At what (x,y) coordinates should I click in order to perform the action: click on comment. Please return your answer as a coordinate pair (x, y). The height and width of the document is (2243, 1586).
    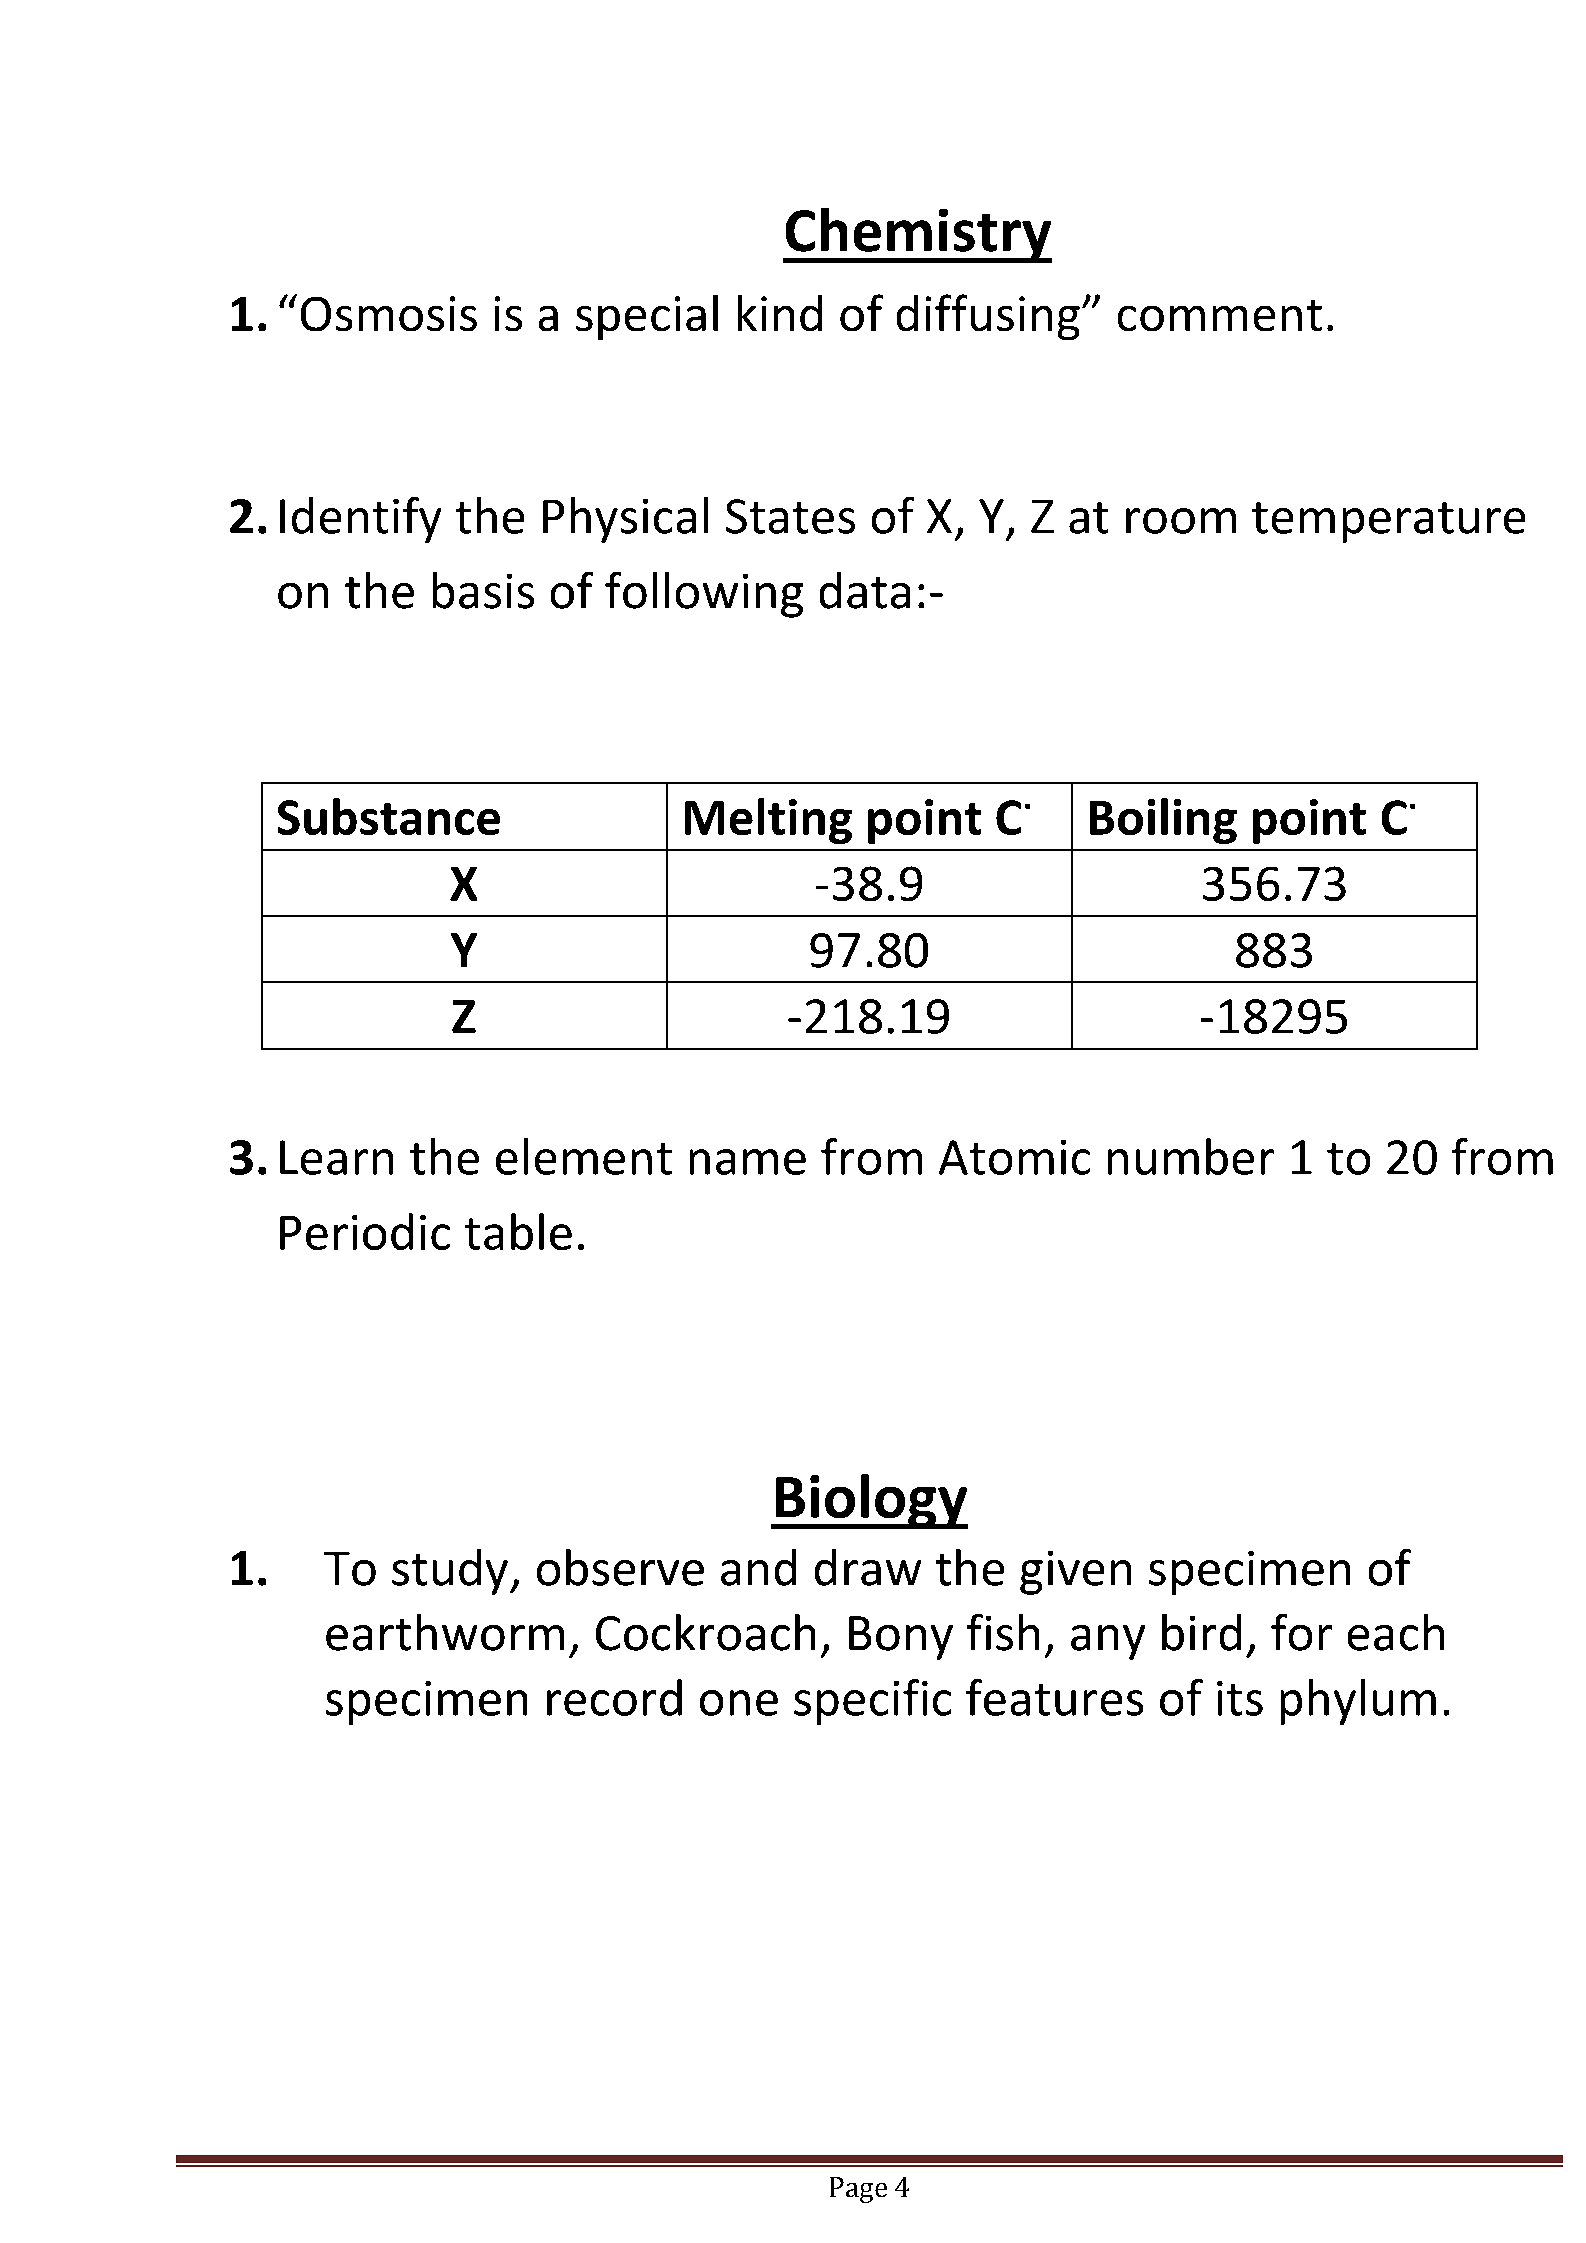
    Looking at the image, I should click on (1220, 315).
